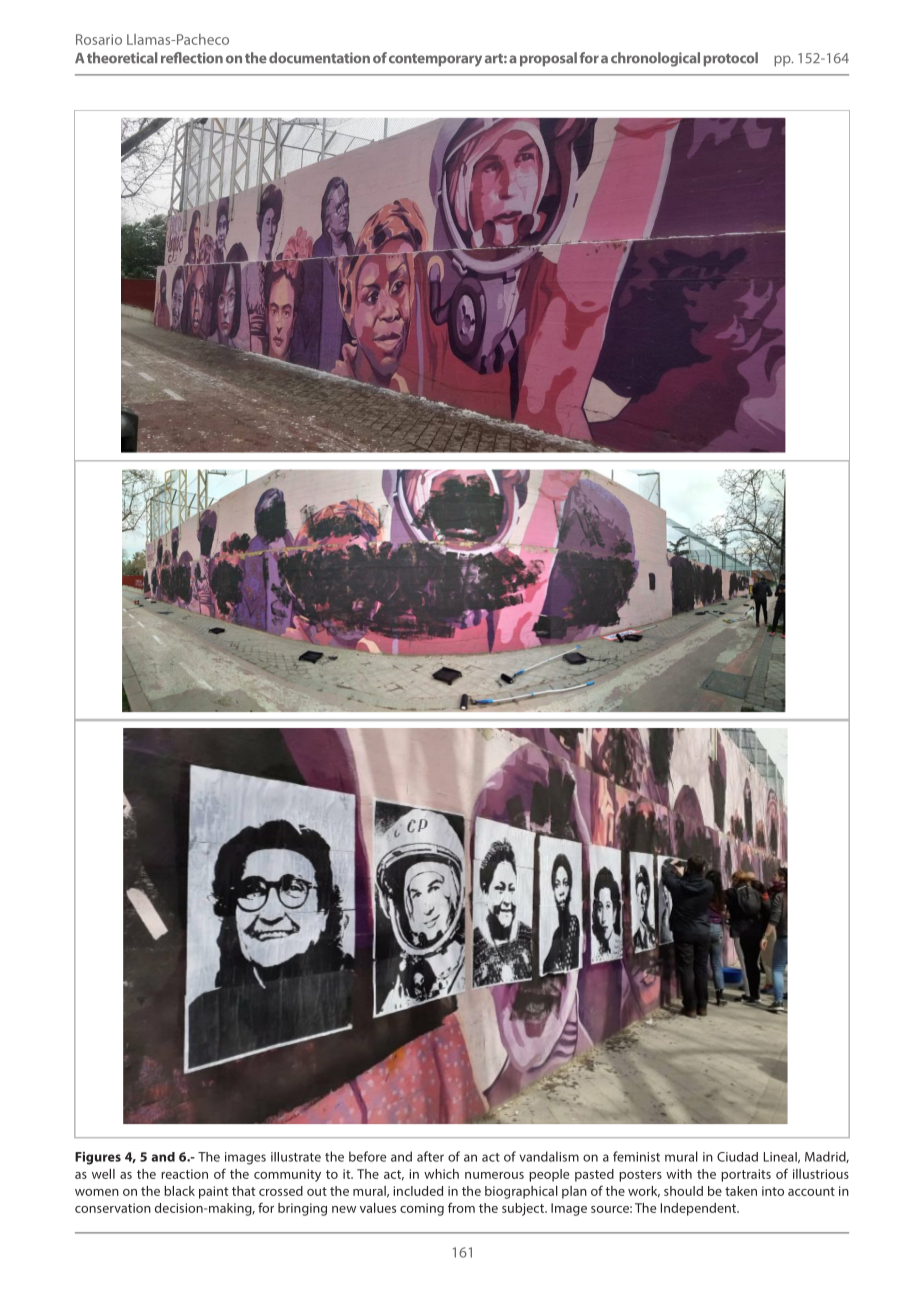 The height and width of the screenshot is (1308, 924). Describe the element at coordinates (730, 59) in the screenshot. I see `protocol` at that location.
